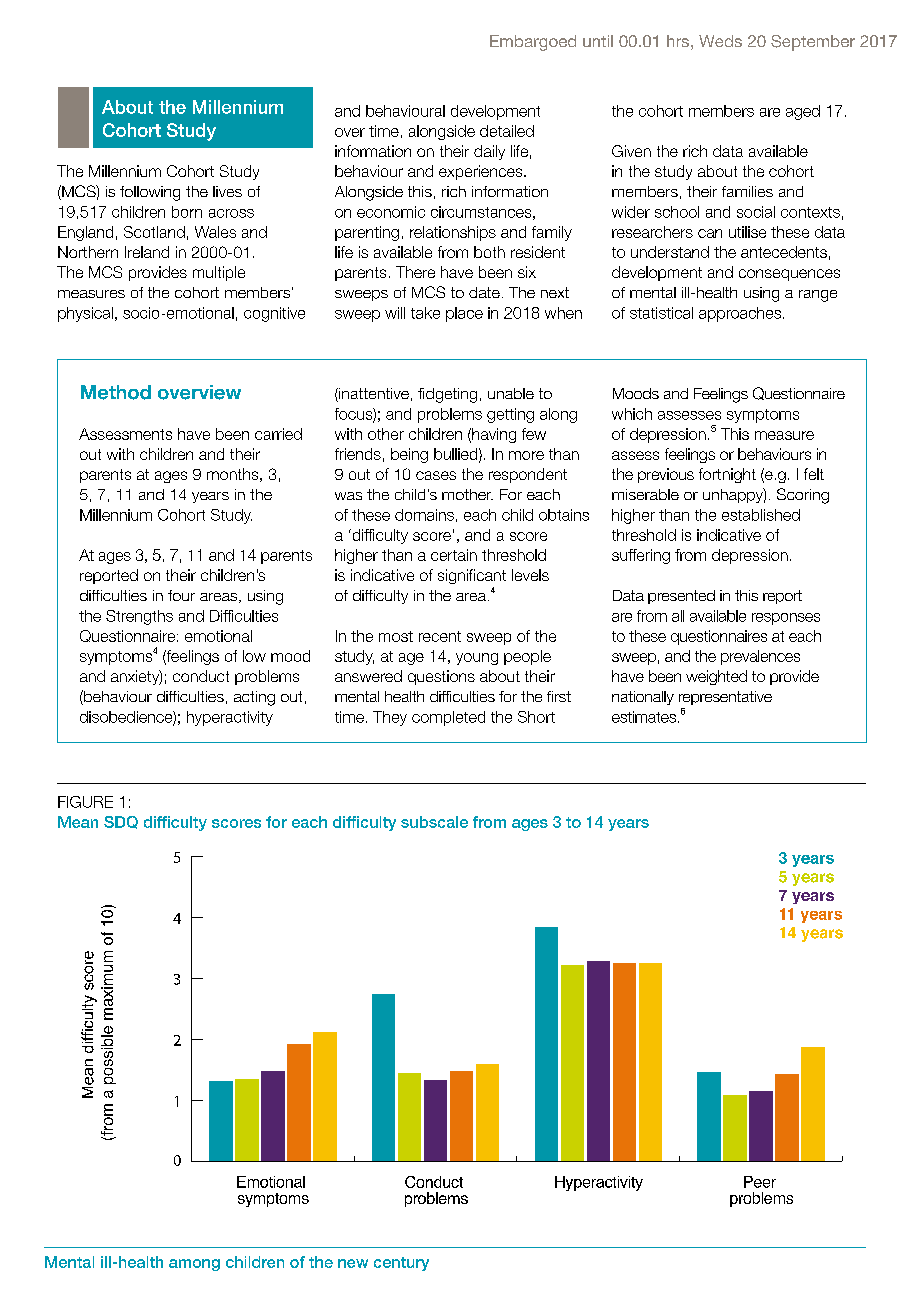 This image has height=1308, width=924. I want to click on century, so click(401, 1264).
